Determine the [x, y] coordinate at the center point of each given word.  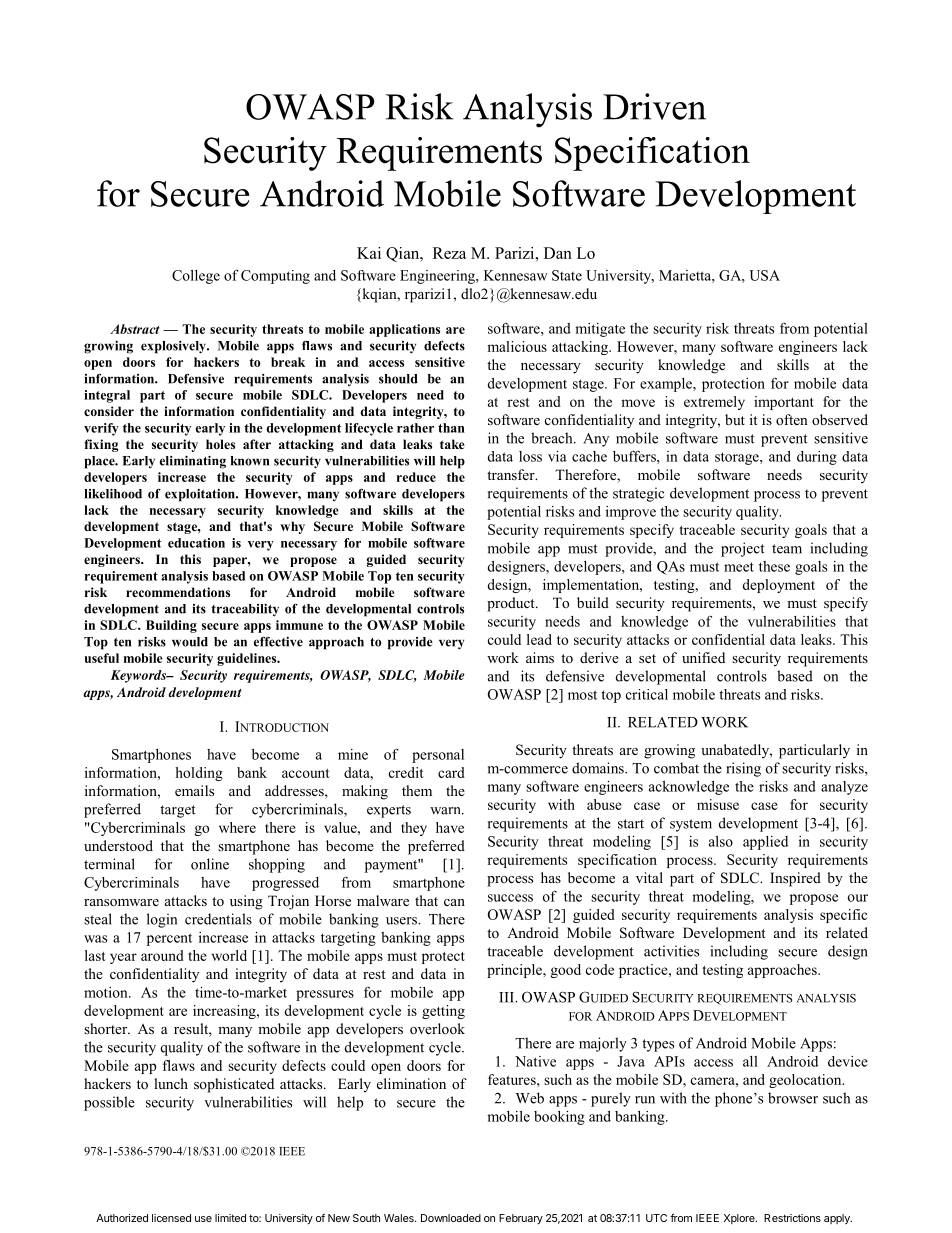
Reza [449, 253]
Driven [654, 106]
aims [540, 657]
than [451, 428]
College [196, 277]
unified [703, 657]
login [162, 920]
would [190, 642]
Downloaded [451, 1218]
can [454, 902]
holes [220, 444]
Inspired [795, 879]
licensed [171, 1218]
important [784, 403]
